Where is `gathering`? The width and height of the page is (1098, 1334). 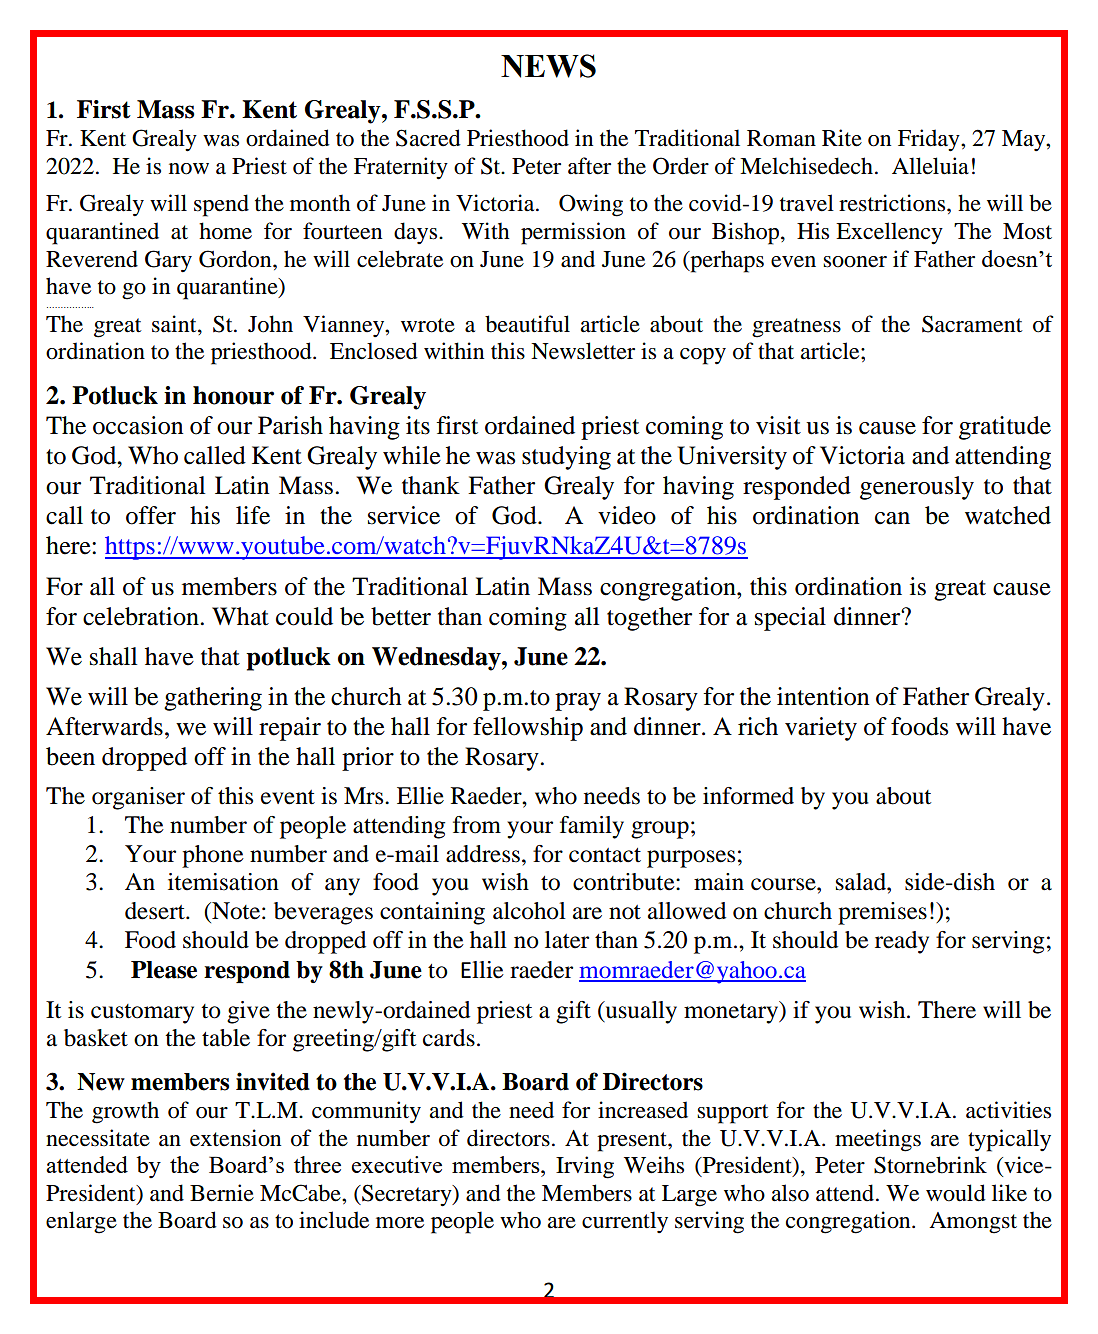 gathering is located at coordinates (213, 699).
